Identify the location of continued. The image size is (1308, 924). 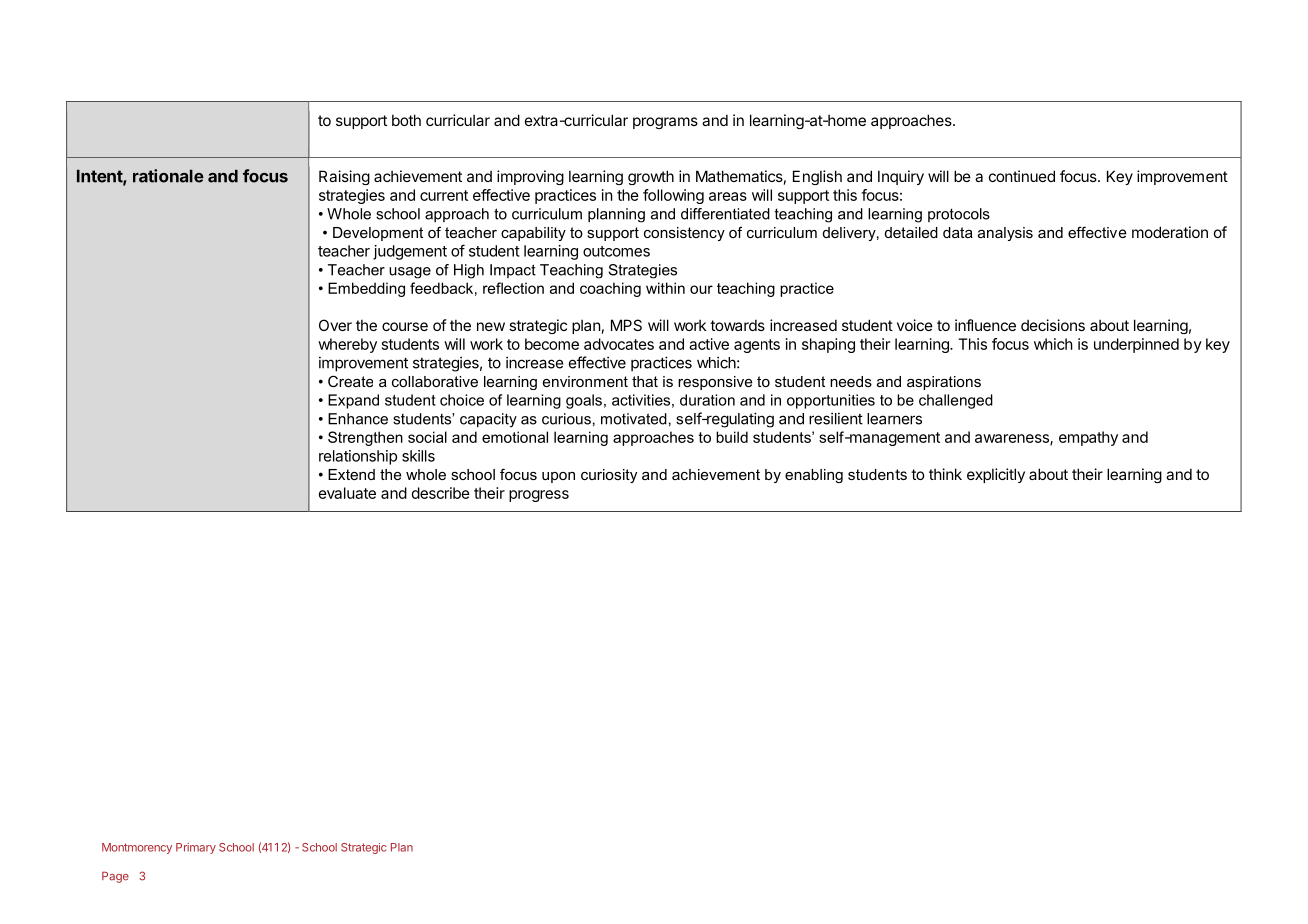
(1022, 176).
